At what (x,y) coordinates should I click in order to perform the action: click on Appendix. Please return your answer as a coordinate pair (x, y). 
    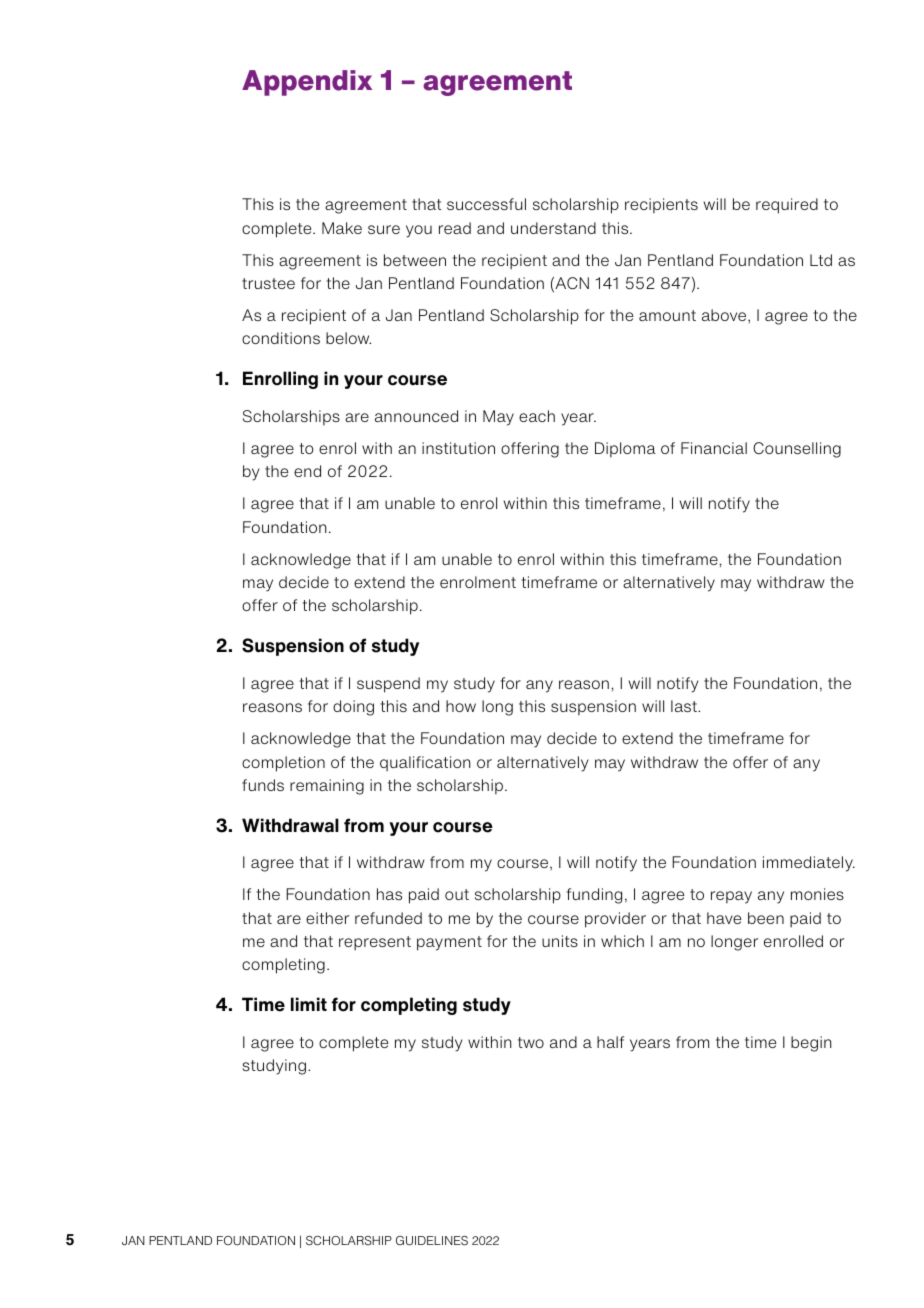
    Looking at the image, I should click on (307, 83).
